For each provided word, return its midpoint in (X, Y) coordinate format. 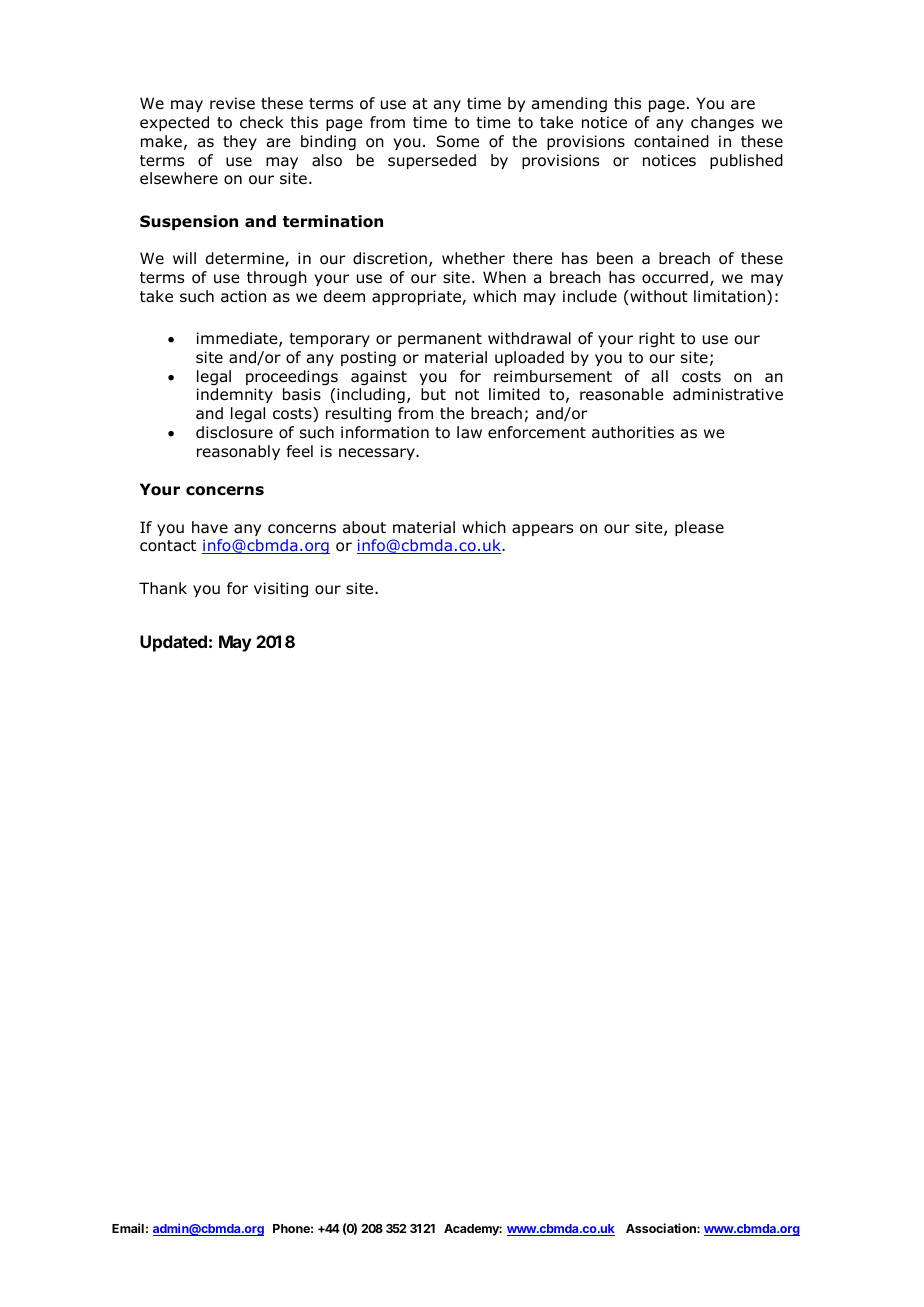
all (660, 376)
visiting (281, 589)
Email (128, 1228)
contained (671, 141)
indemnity (235, 395)
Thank (163, 588)
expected (174, 123)
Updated (173, 643)
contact (168, 546)
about (364, 527)
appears (542, 530)
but (433, 394)
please (699, 528)
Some (457, 141)
